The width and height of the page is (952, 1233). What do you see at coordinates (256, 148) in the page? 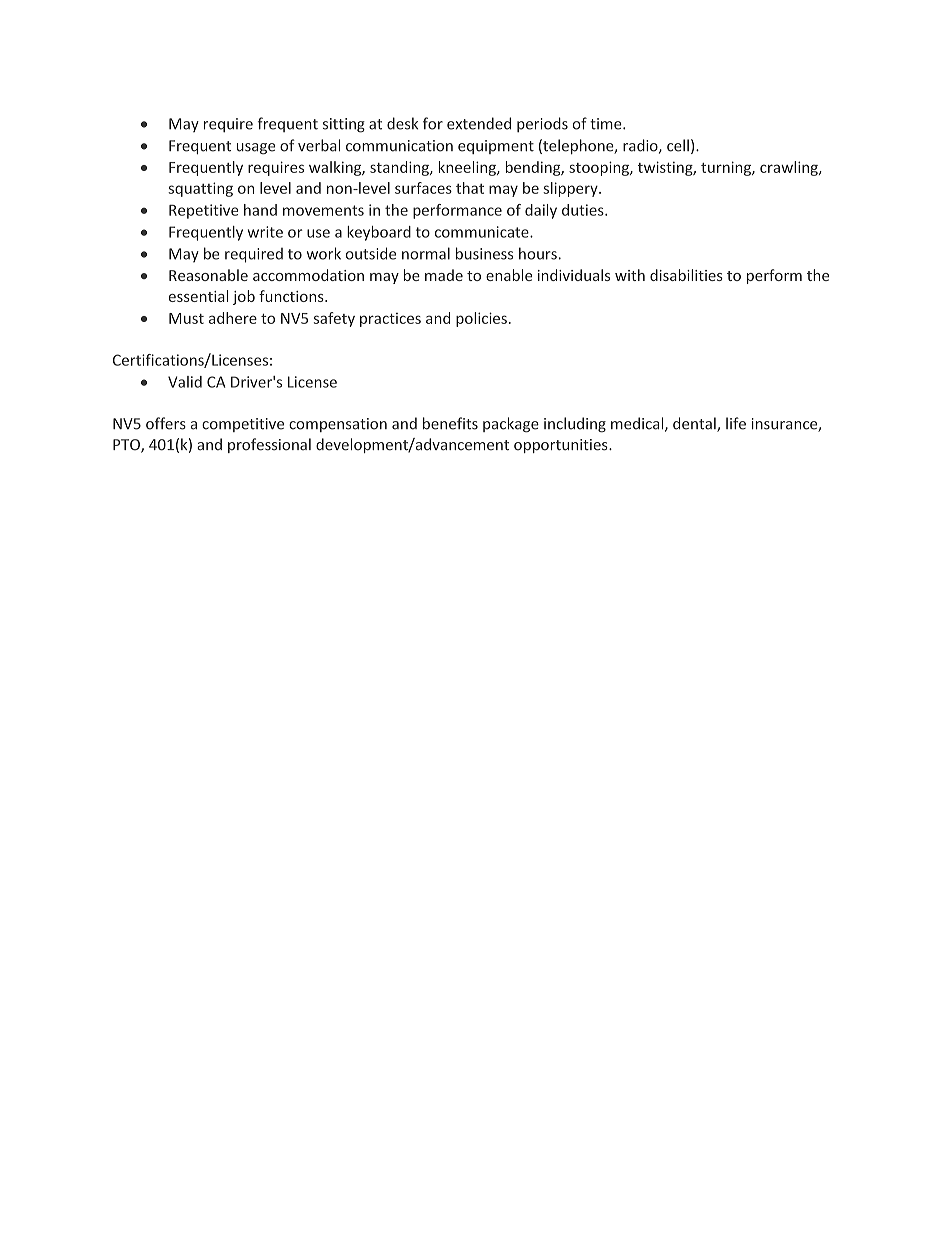
I see `usage` at bounding box center [256, 148].
